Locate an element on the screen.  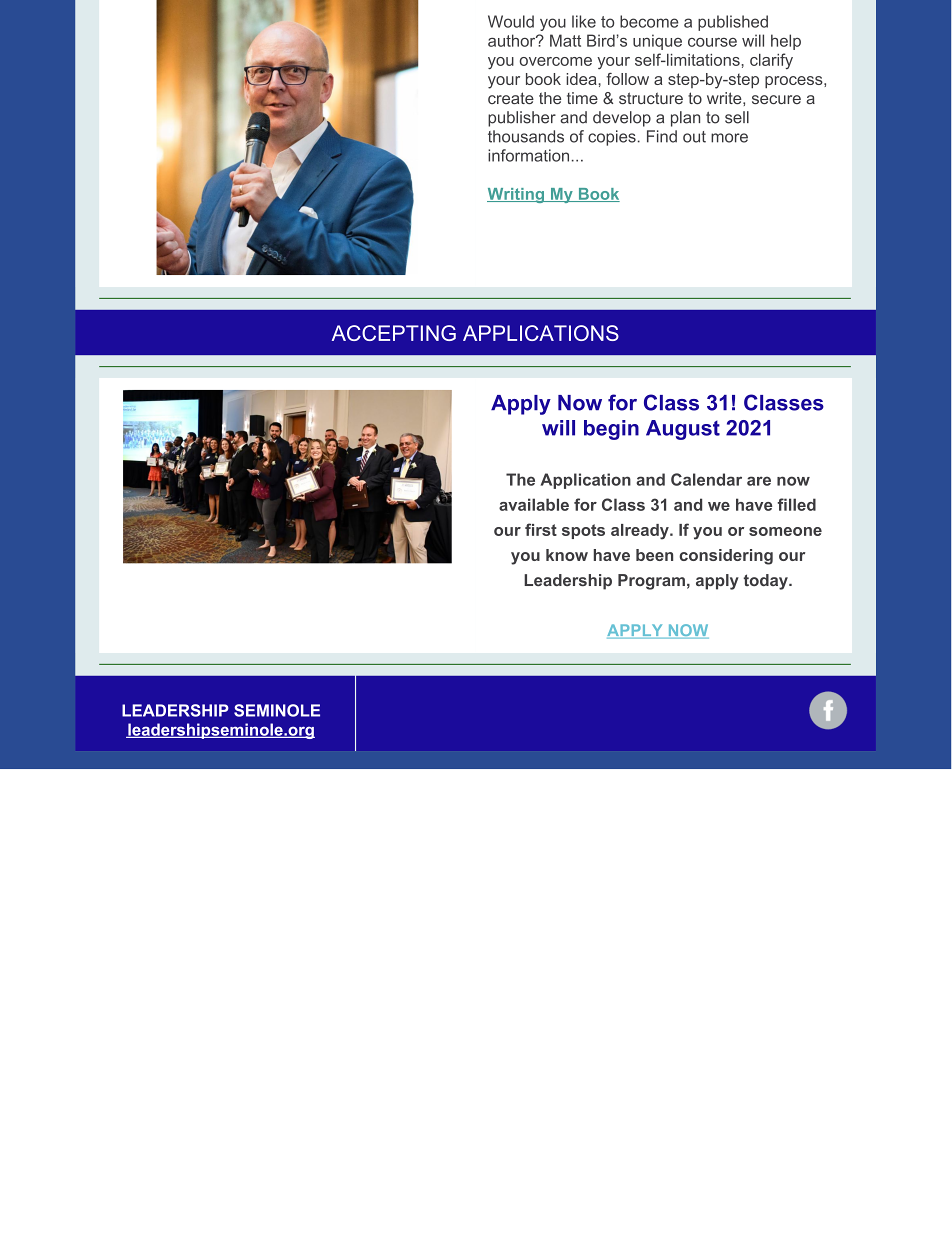
August is located at coordinates (683, 430).
